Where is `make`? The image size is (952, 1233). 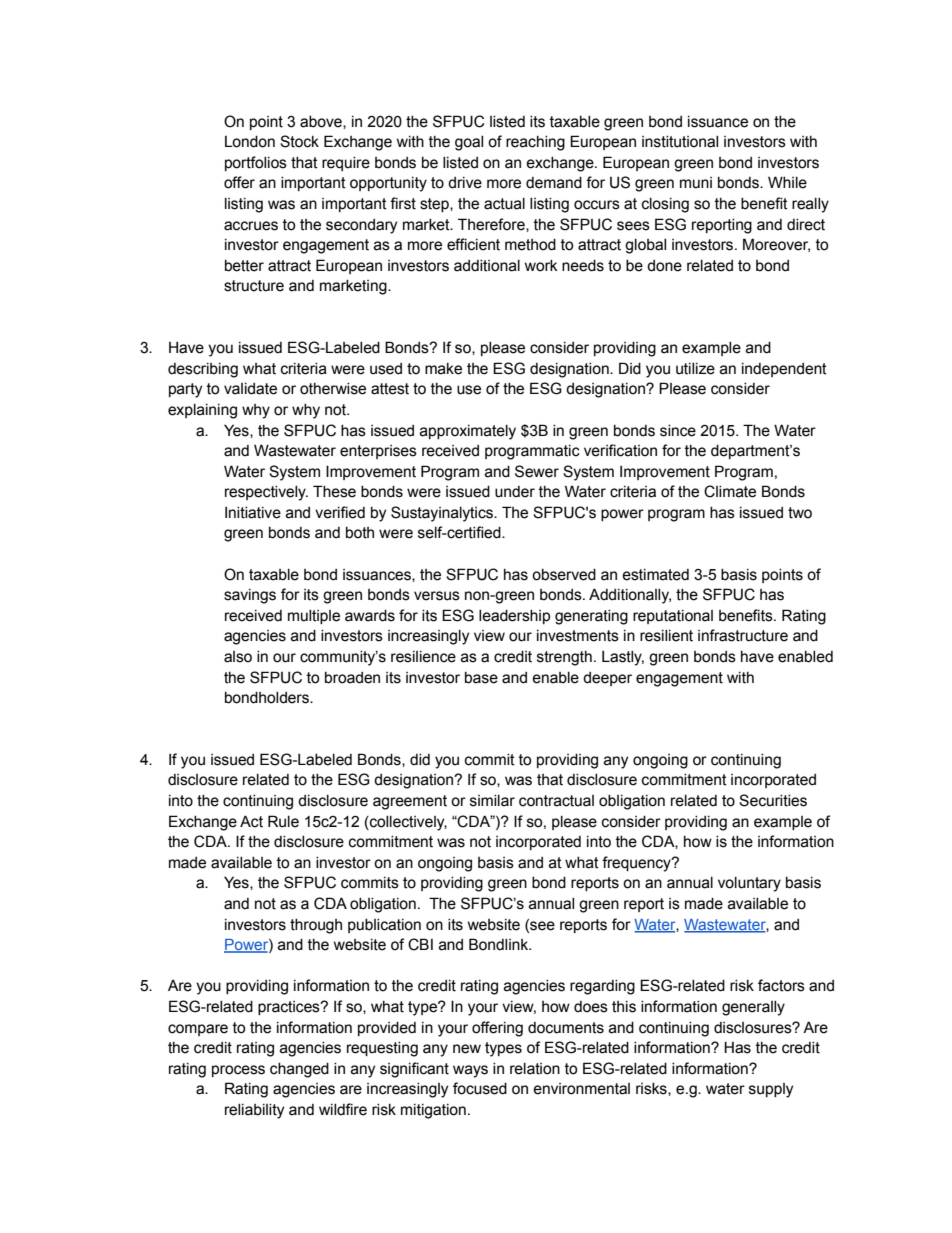
make is located at coordinates (443, 369).
